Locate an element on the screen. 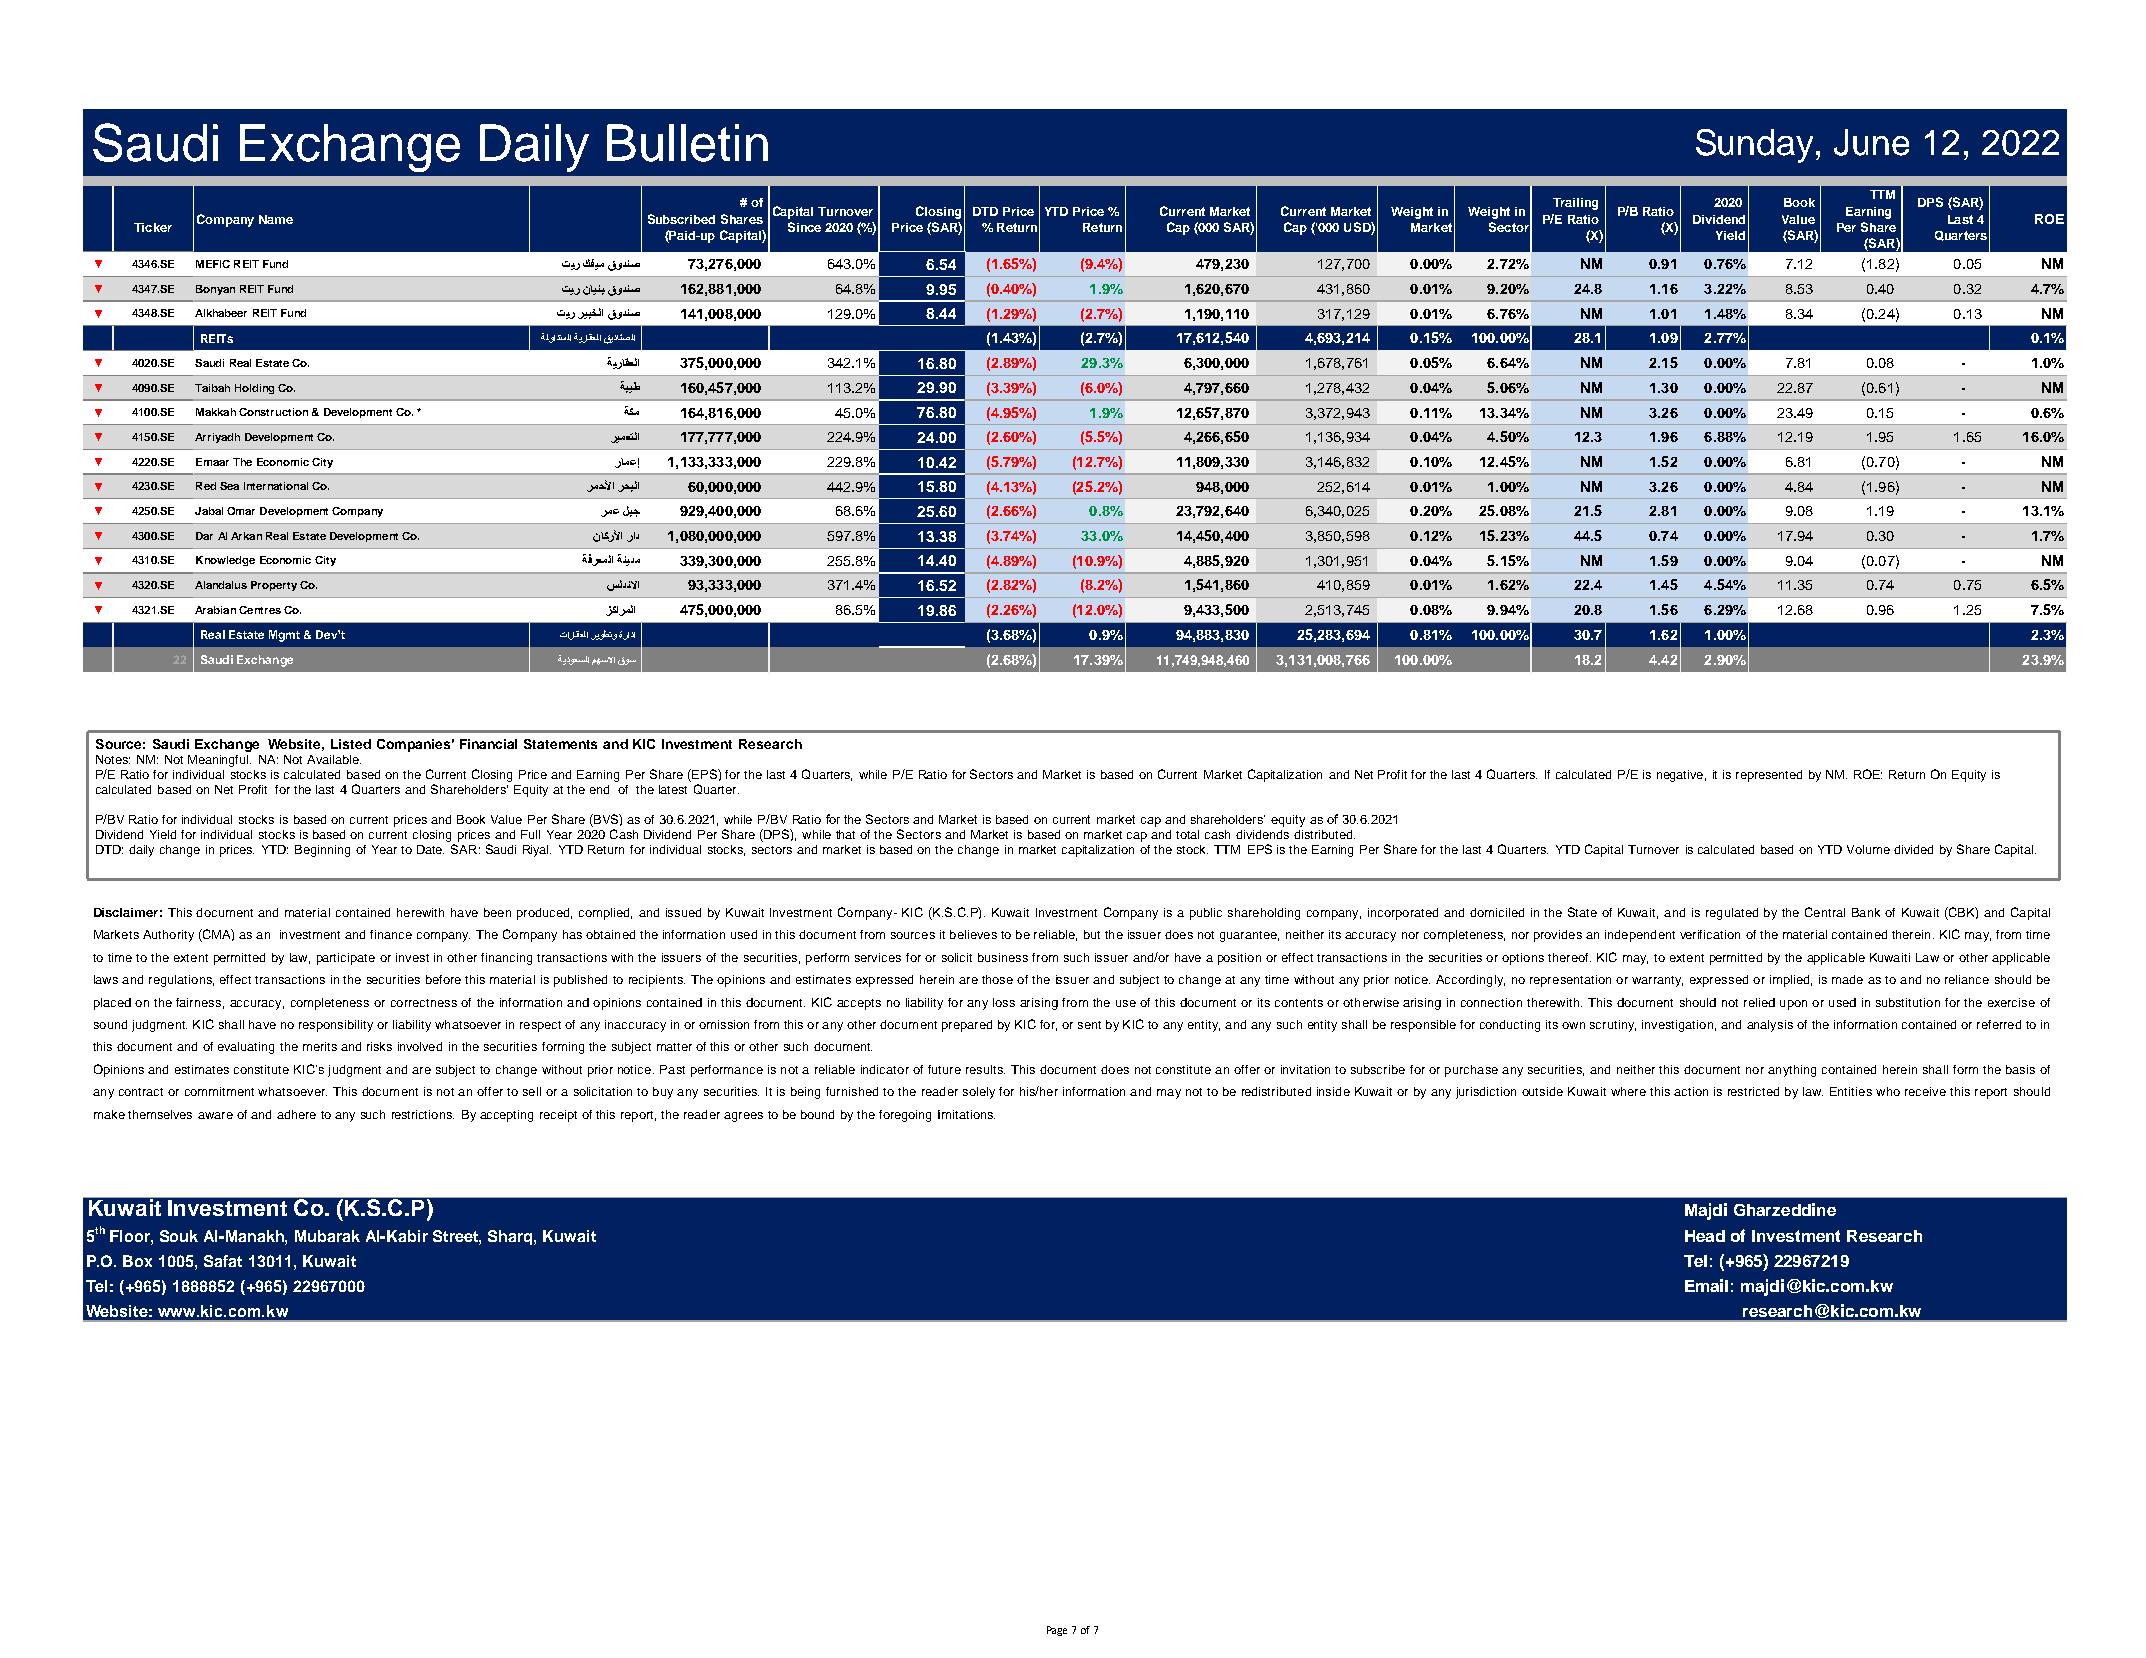 The image size is (2146, 1658). Sunday is located at coordinates (1756, 146).
